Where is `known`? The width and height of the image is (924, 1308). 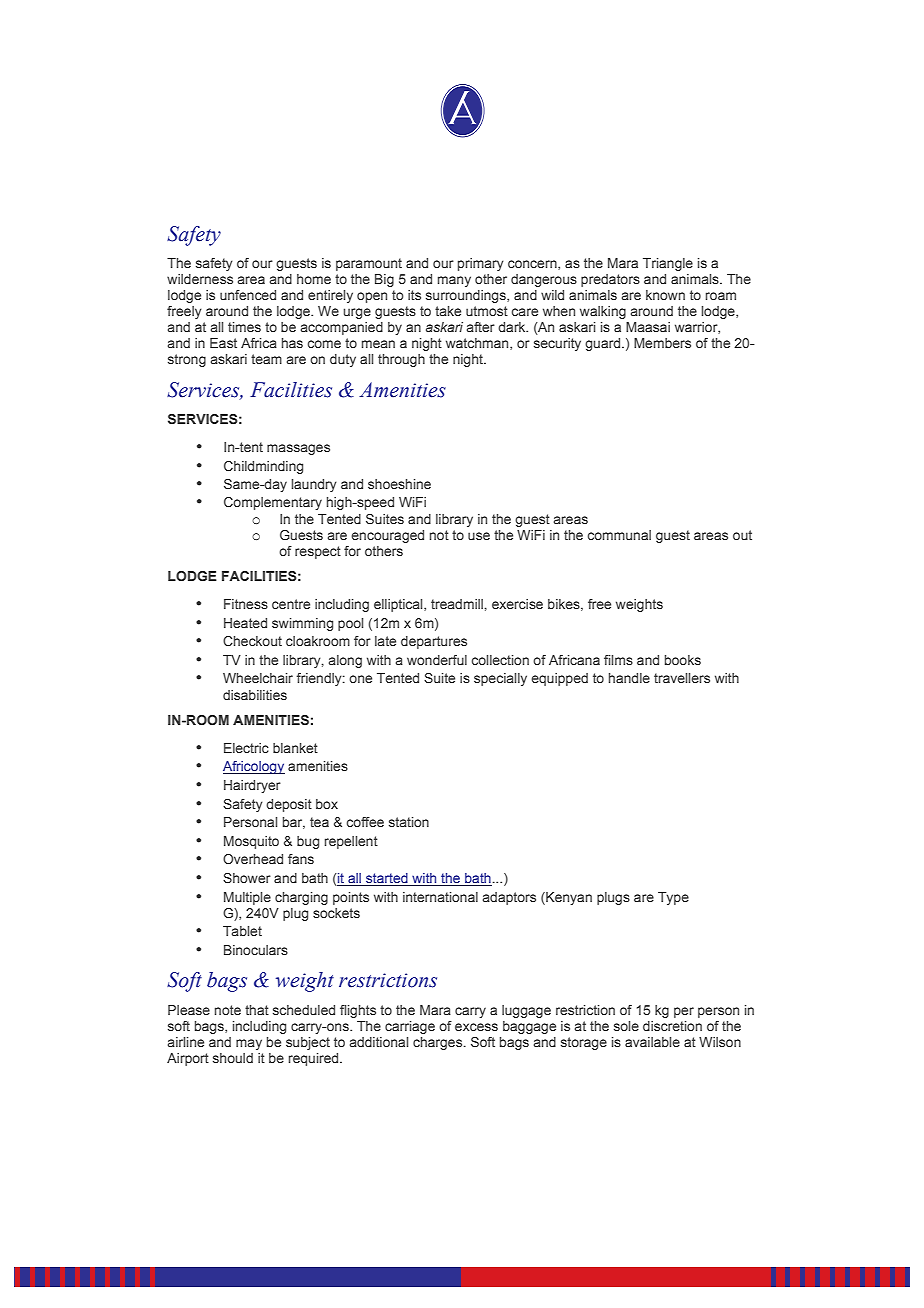
known is located at coordinates (665, 295).
